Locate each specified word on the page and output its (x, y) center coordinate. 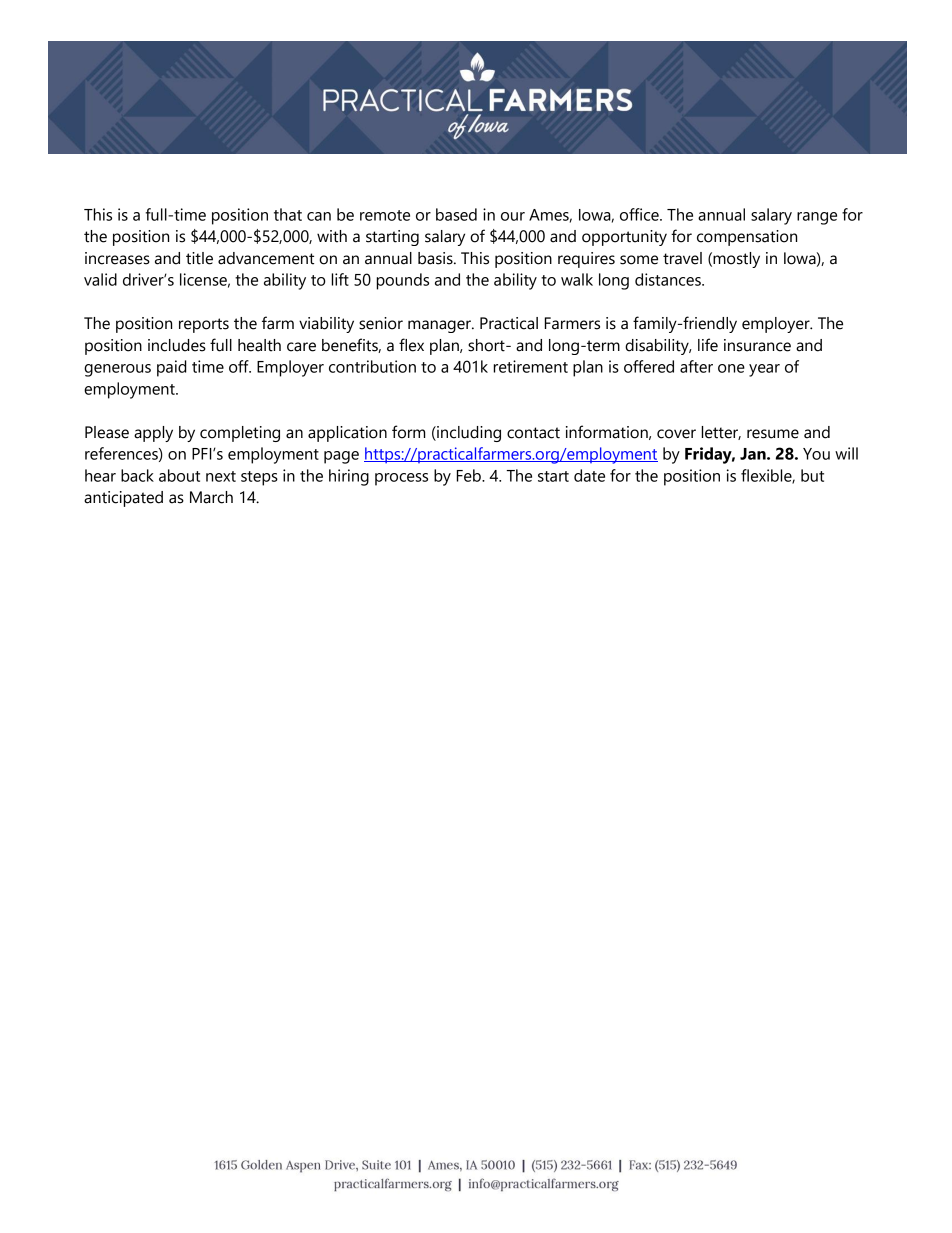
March (211, 497)
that (288, 214)
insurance (757, 345)
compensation (747, 238)
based (456, 214)
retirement (530, 366)
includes (177, 345)
